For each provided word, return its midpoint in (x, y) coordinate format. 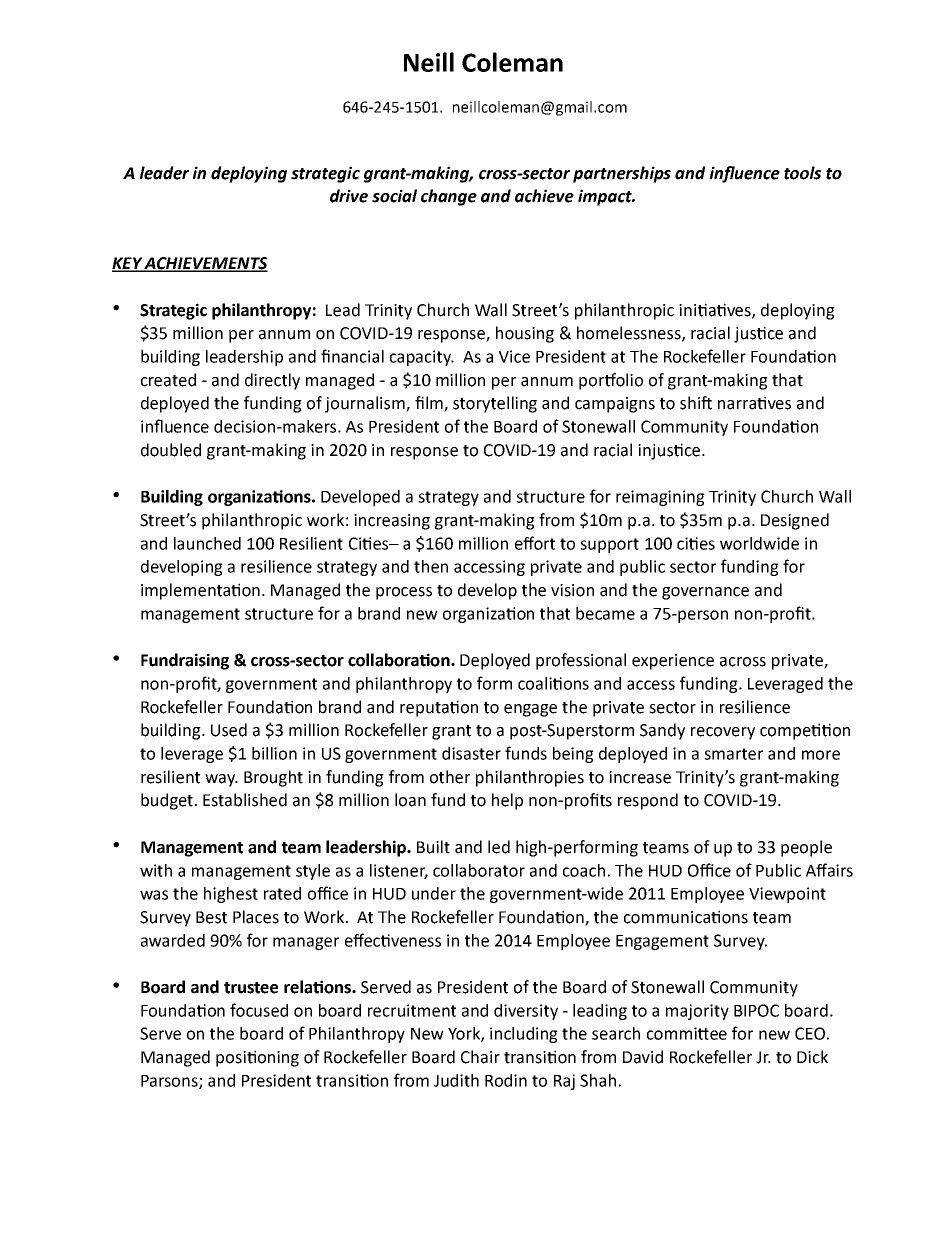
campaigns (615, 405)
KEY (128, 264)
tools (802, 173)
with (156, 870)
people (806, 848)
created (168, 380)
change (449, 197)
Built (433, 847)
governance (705, 593)
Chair (480, 1057)
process (404, 593)
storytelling (495, 404)
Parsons (170, 1082)
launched (207, 543)
